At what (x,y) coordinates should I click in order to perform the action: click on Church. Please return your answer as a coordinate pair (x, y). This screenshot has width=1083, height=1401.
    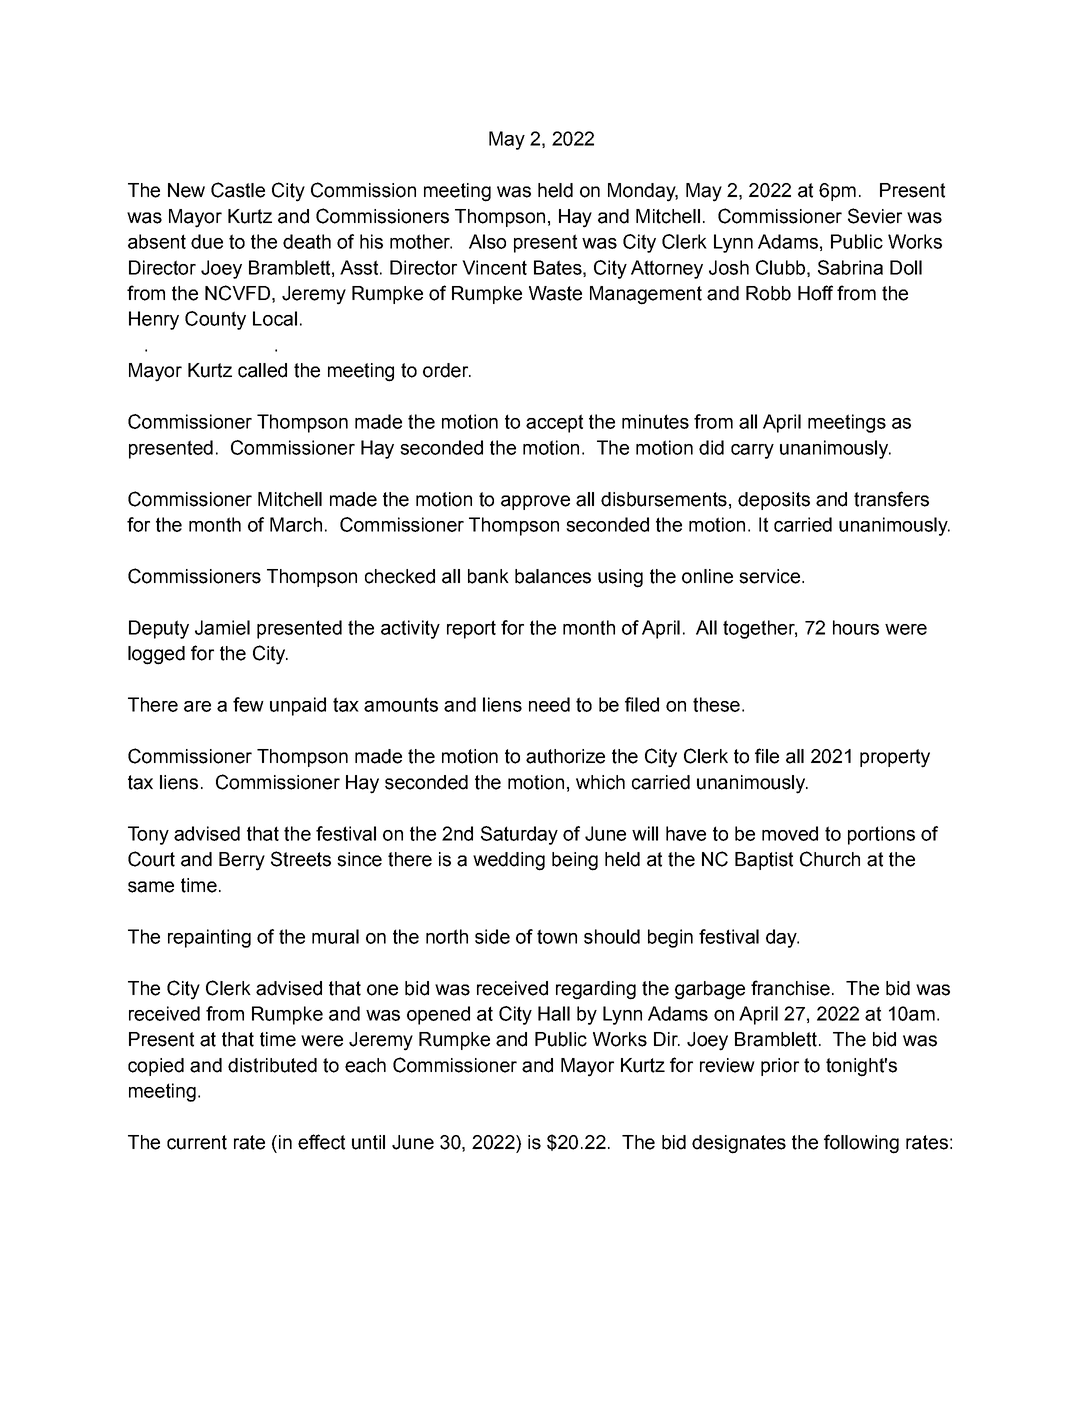
    Looking at the image, I should click on (830, 859).
